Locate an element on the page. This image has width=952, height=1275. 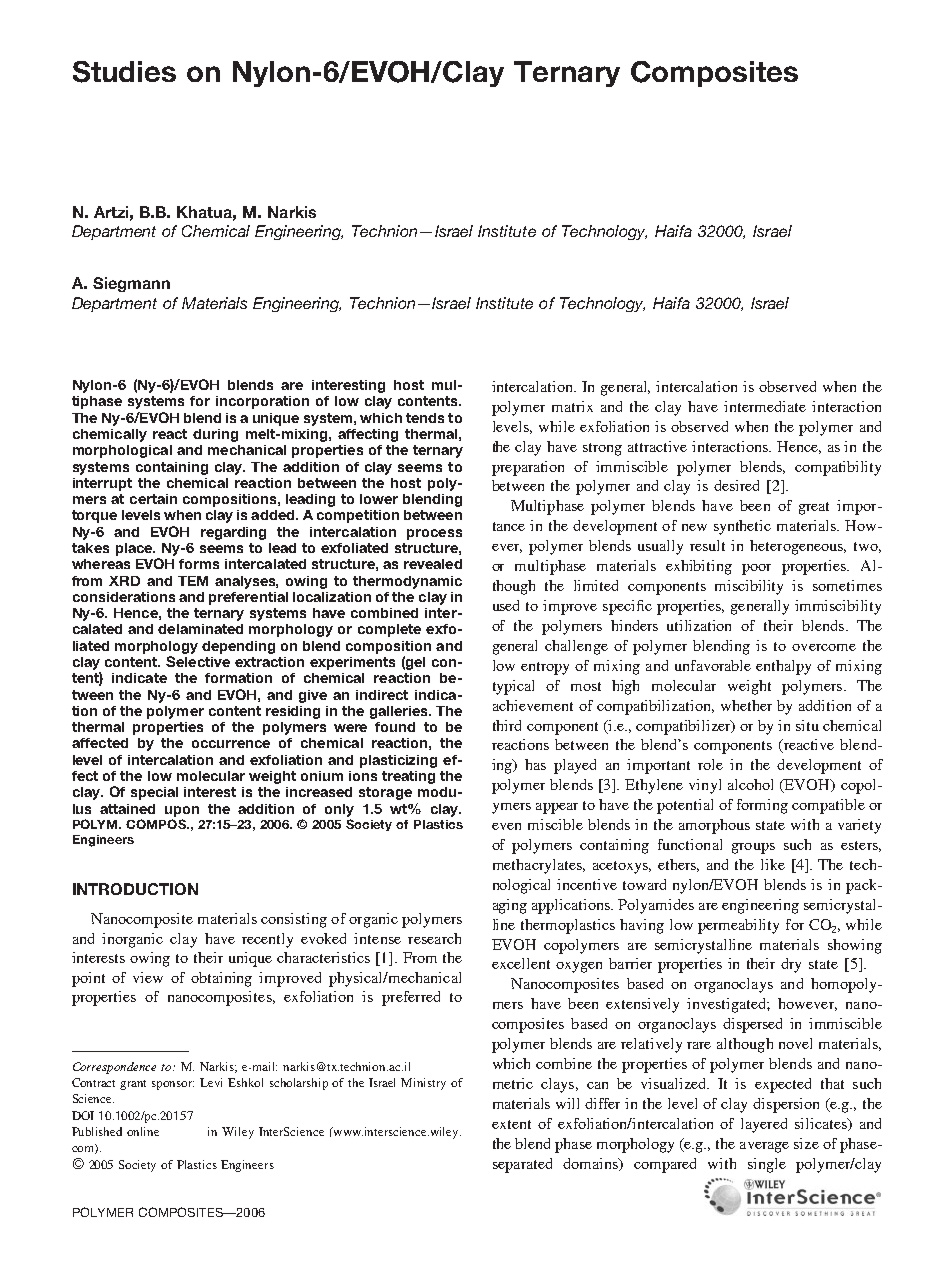
like is located at coordinates (773, 864).
